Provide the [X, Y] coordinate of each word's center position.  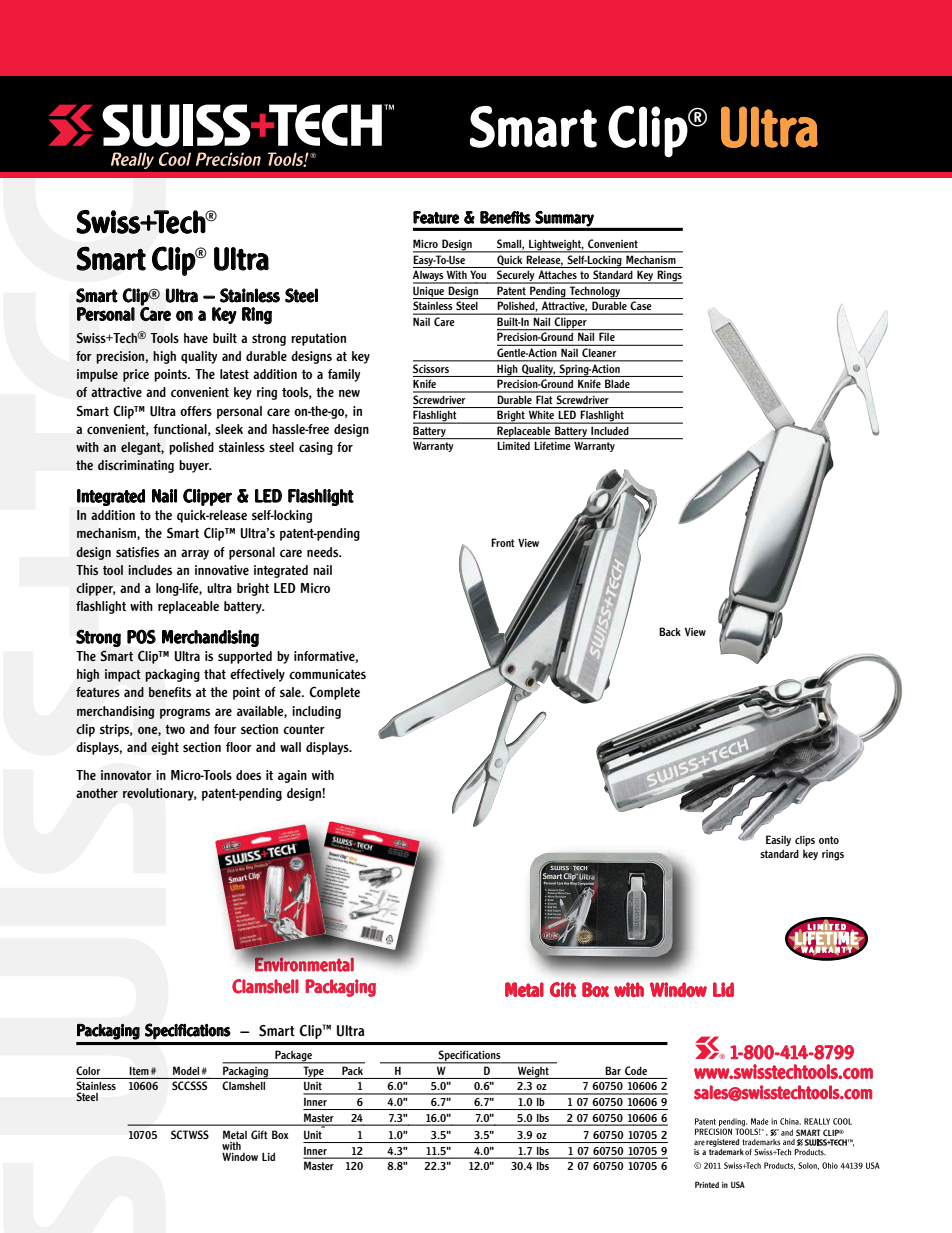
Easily [778, 840]
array [195, 554]
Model [187, 1070]
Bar [613, 1070]
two [175, 729]
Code [636, 1070]
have [196, 338]
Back [670, 631]
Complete [334, 693]
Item [139, 1071]
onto [829, 840]
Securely [516, 277]
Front [503, 542]
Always [429, 277]
